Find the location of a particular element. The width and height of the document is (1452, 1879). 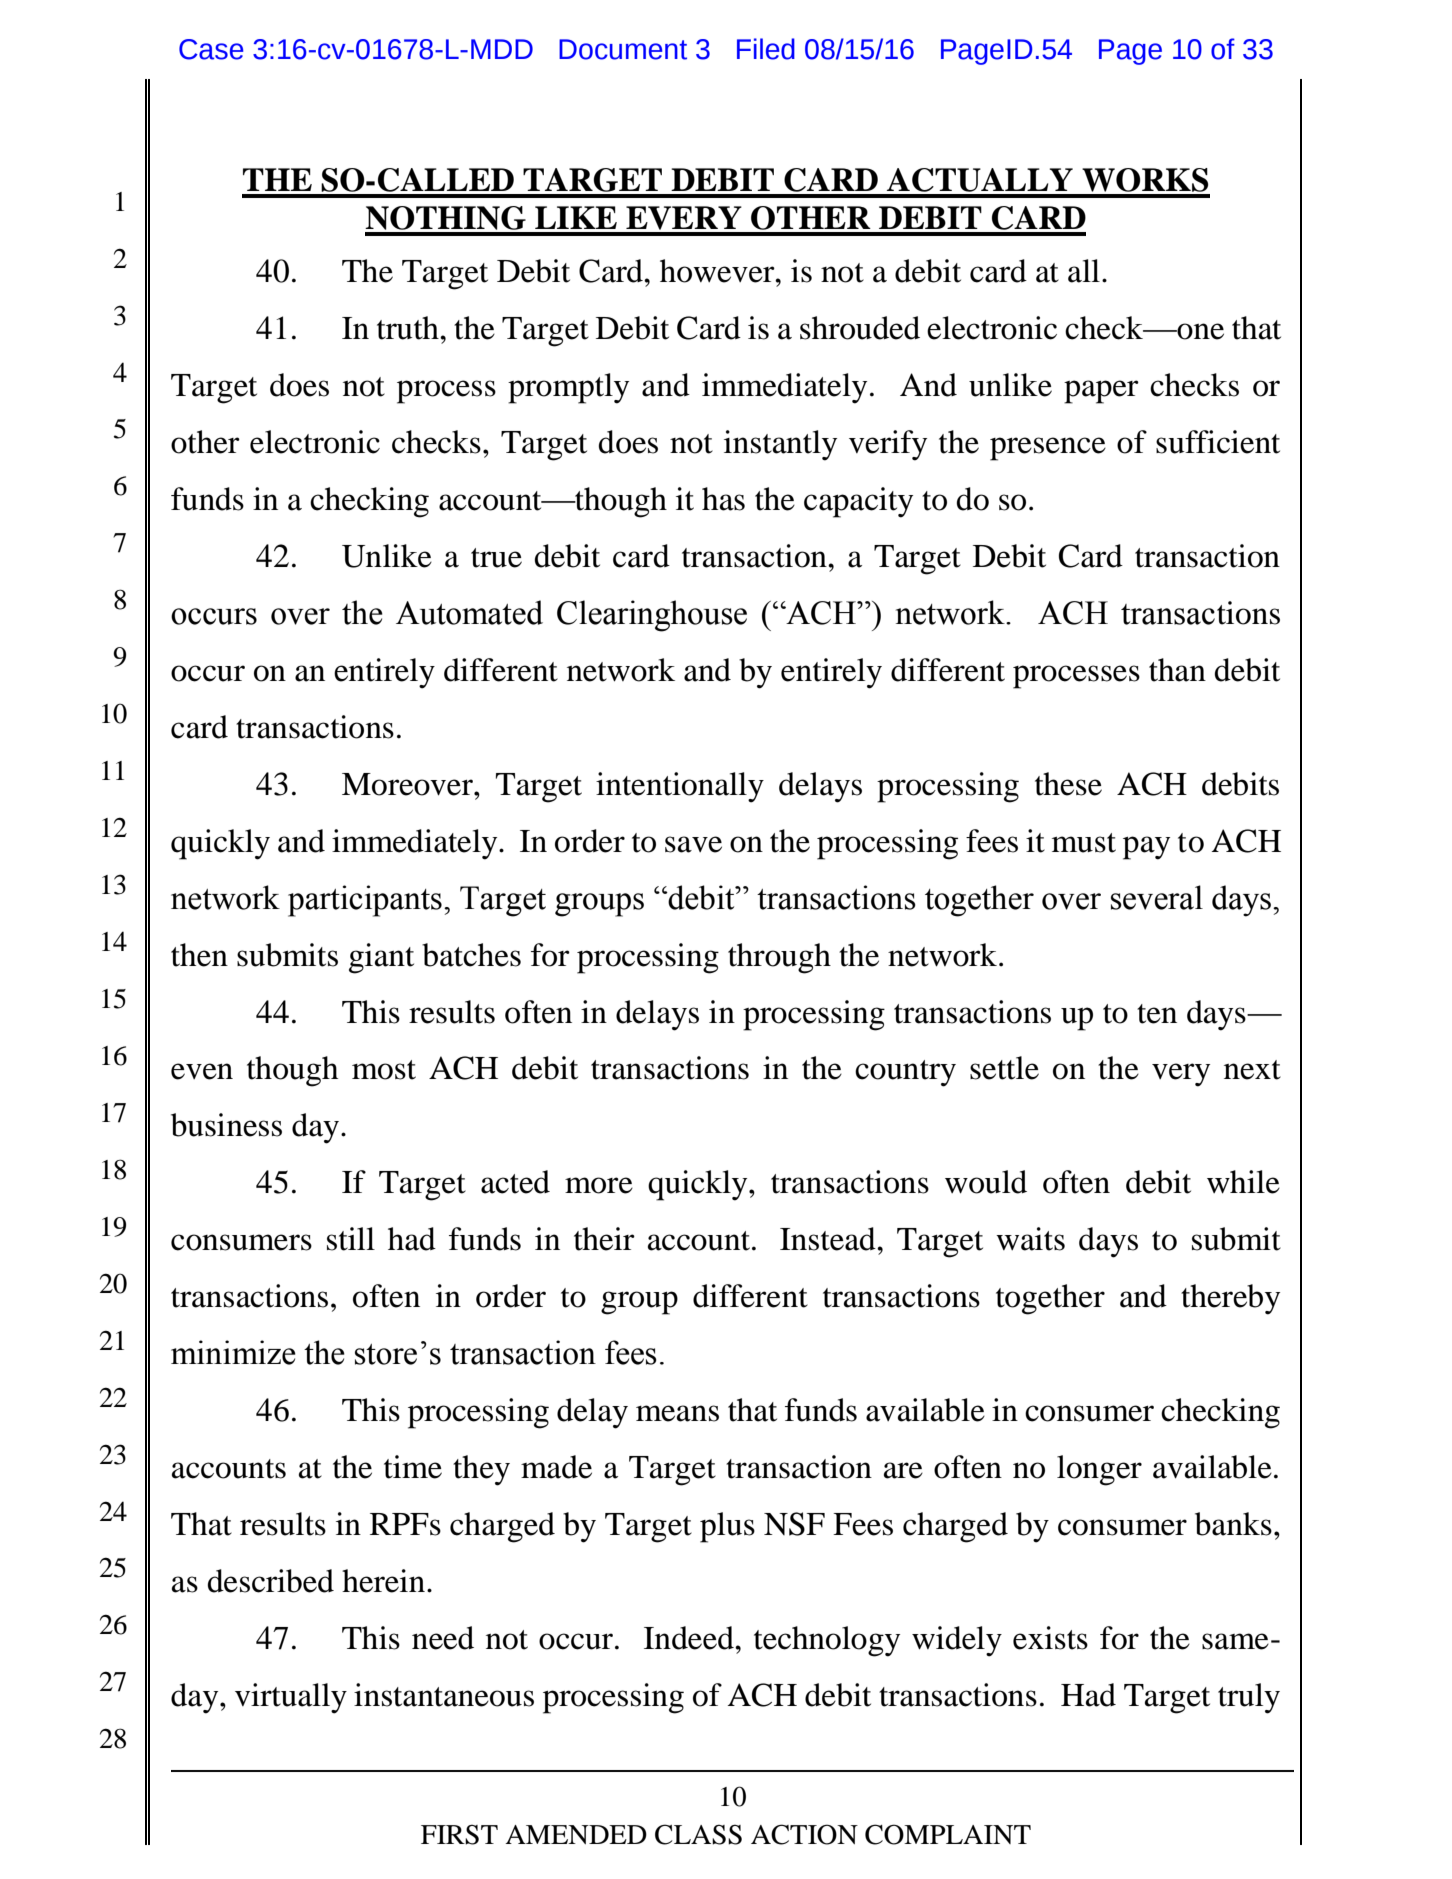

thereby is located at coordinates (1230, 1299).
